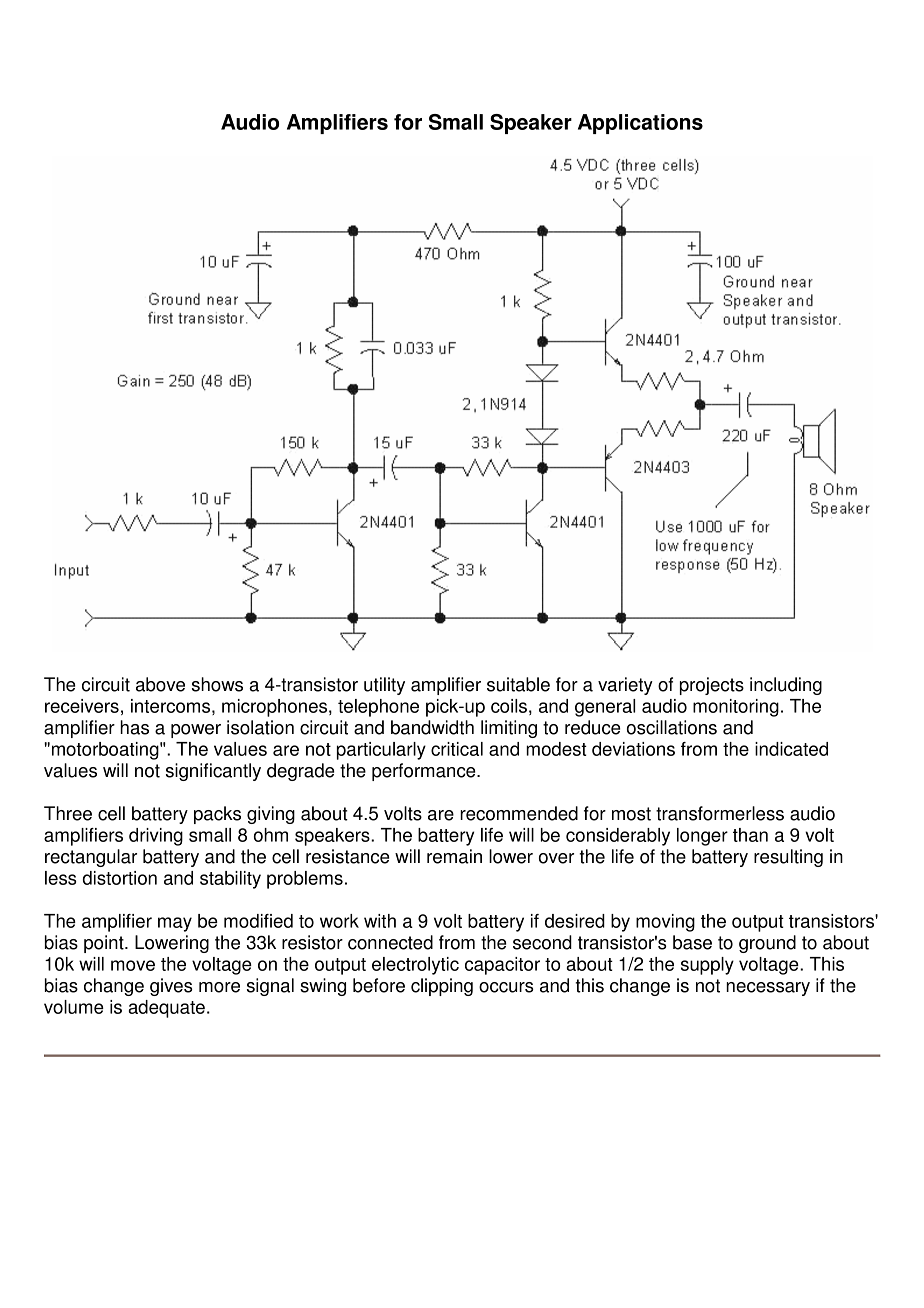 Image resolution: width=924 pixels, height=1308 pixels. What do you see at coordinates (625, 686) in the image?
I see `variety` at bounding box center [625, 686].
